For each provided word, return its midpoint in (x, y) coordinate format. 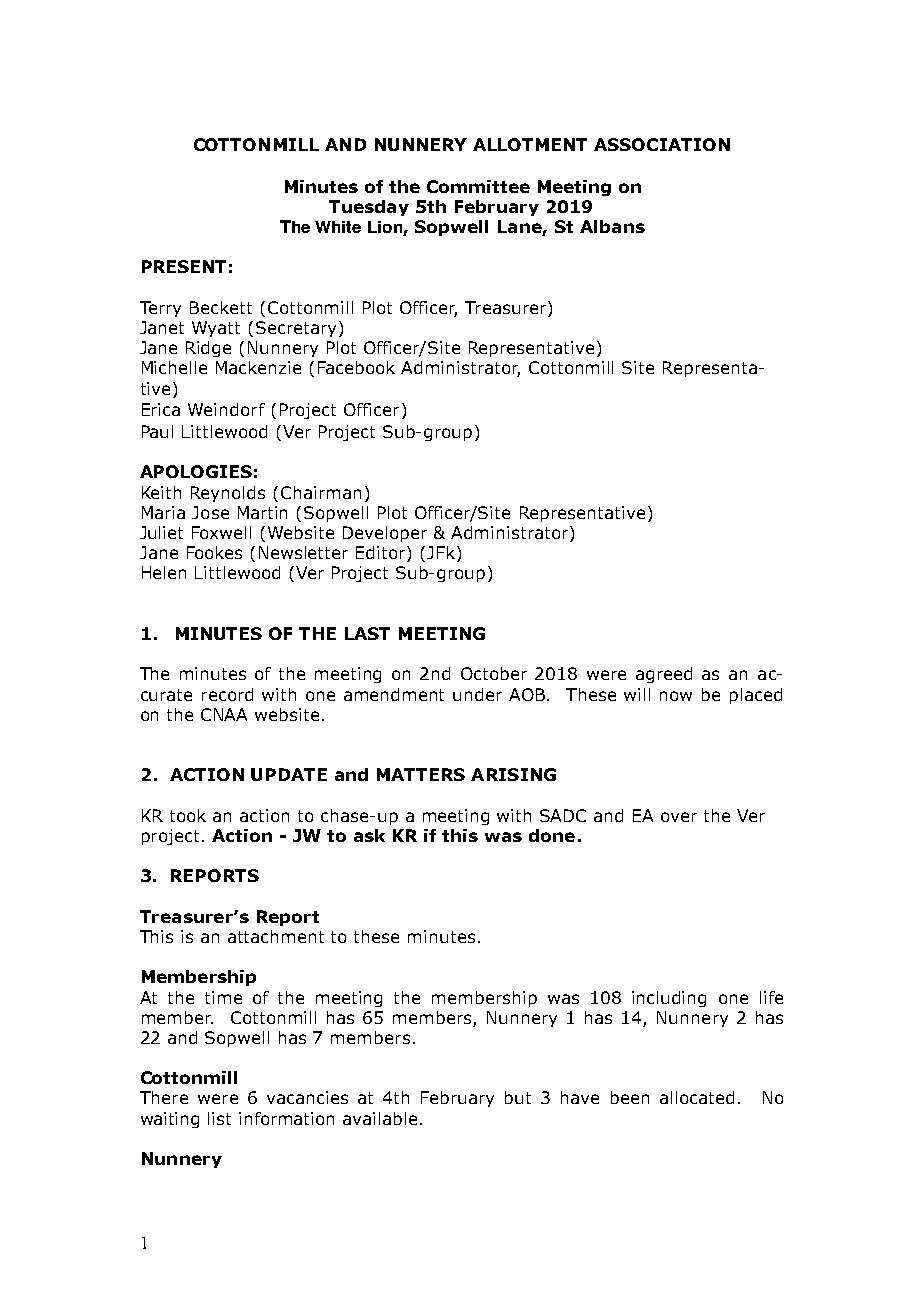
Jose (210, 512)
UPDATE (289, 774)
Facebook (356, 367)
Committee (478, 186)
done (552, 835)
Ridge (208, 349)
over (679, 817)
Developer (385, 534)
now (676, 696)
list (219, 1118)
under (477, 694)
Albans (612, 226)
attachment (276, 936)
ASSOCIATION (662, 144)
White (338, 227)
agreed (664, 675)
